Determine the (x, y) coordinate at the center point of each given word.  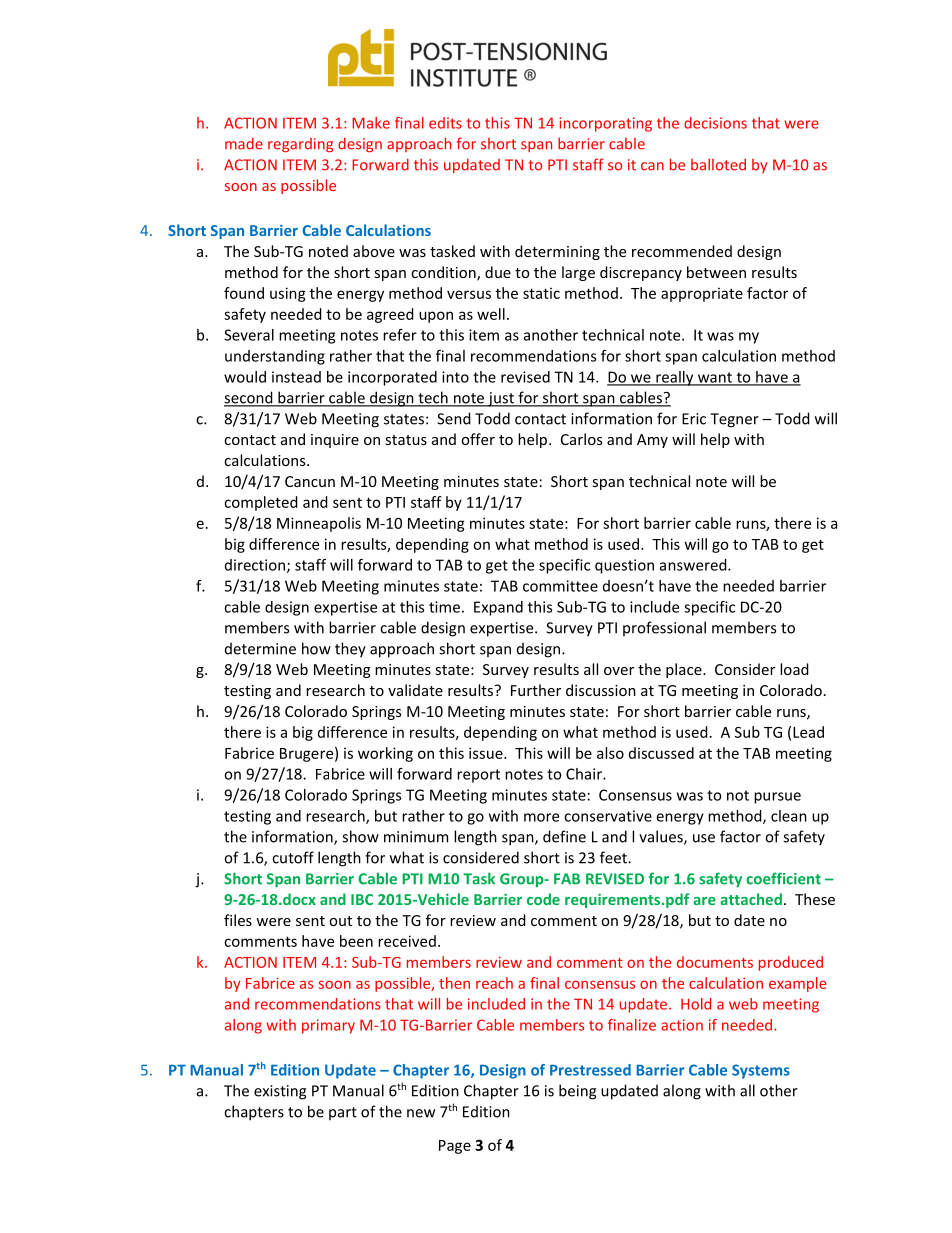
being (577, 1092)
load (794, 669)
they (350, 650)
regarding (300, 145)
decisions (715, 123)
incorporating (605, 124)
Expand (498, 608)
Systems (761, 1071)
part (343, 1113)
